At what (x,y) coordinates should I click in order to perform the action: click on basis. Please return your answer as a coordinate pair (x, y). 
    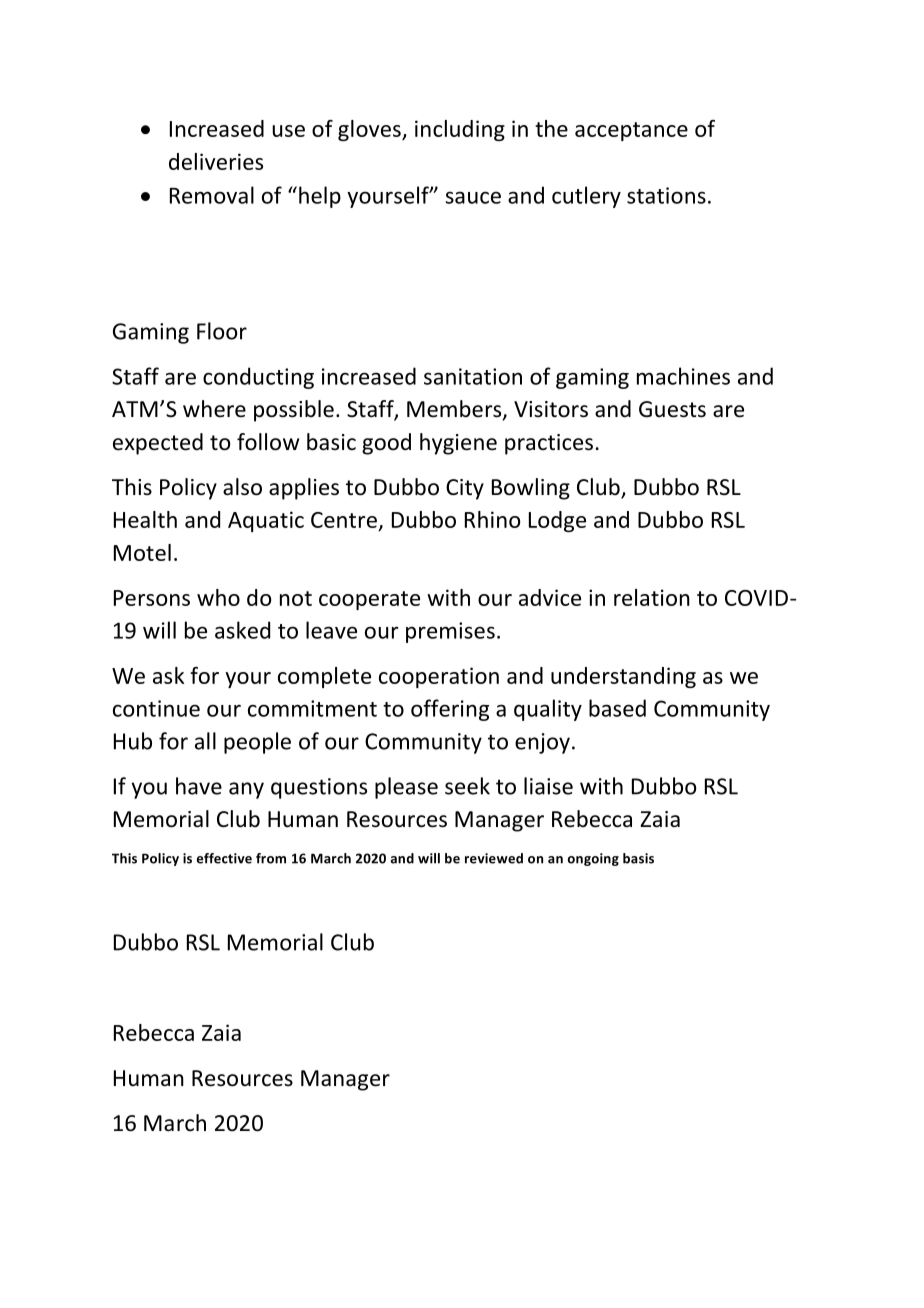
    Looking at the image, I should click on (638, 858).
